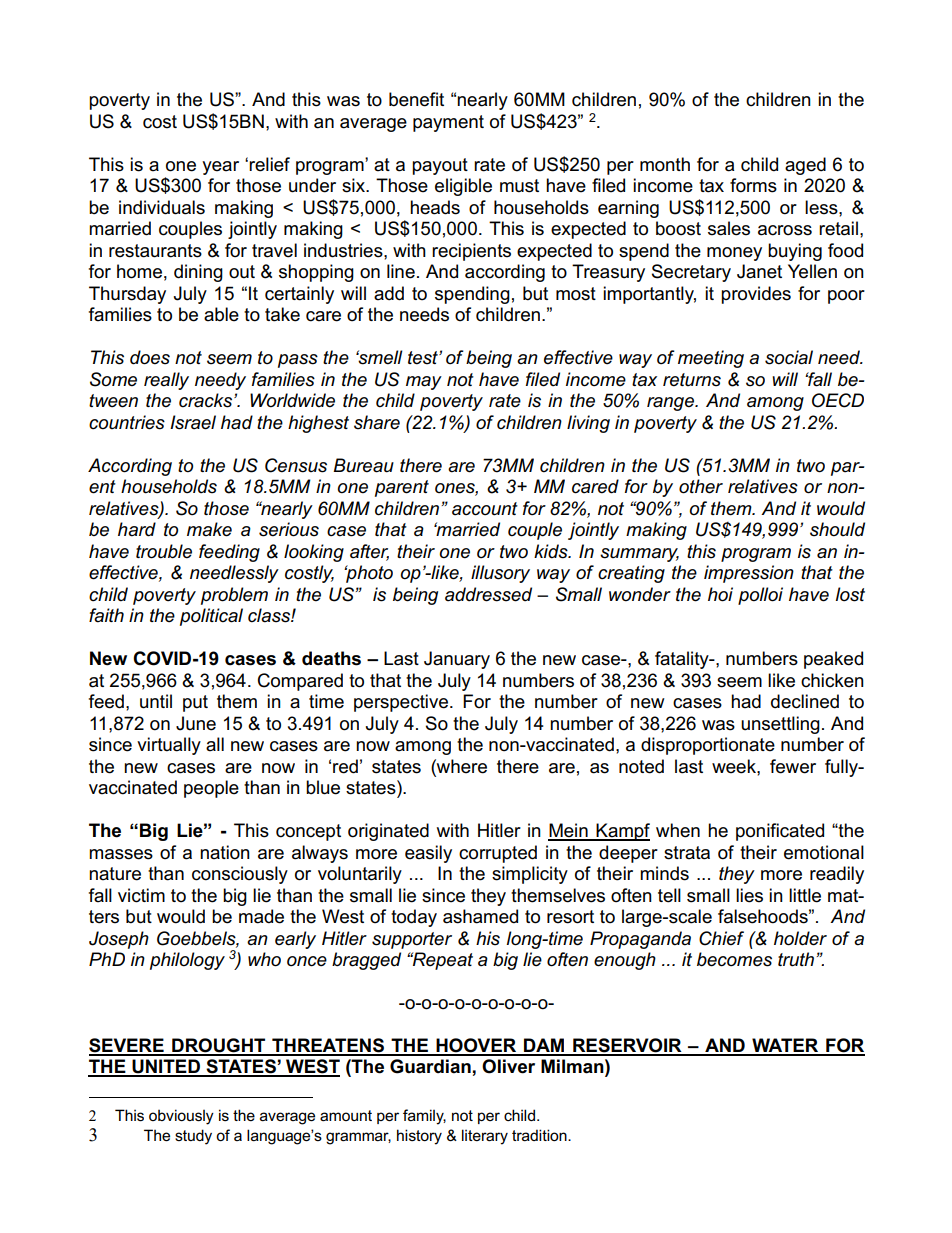  What do you see at coordinates (181, 1117) in the screenshot?
I see `obviously` at bounding box center [181, 1117].
